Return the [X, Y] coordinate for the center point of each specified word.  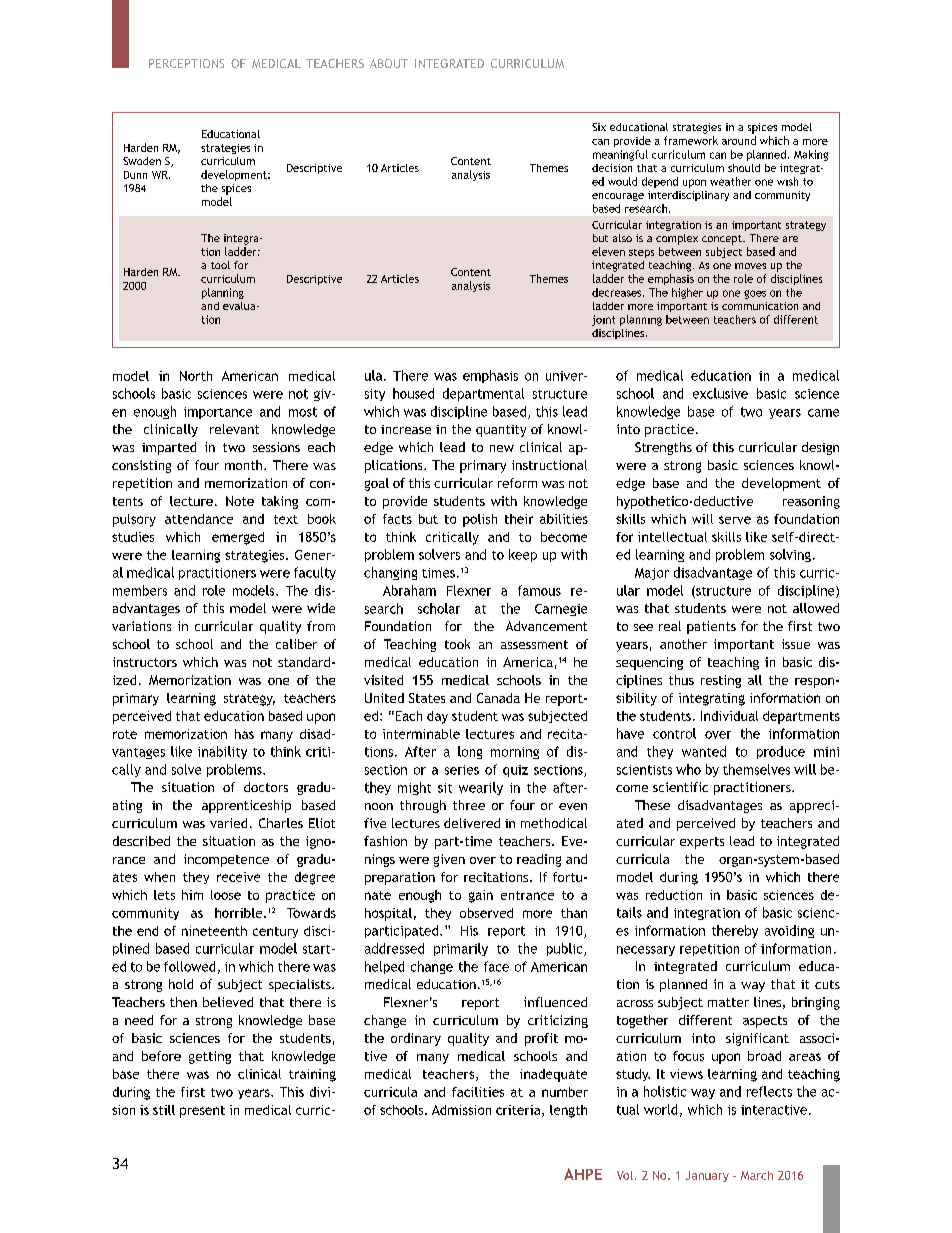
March [757, 1175]
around [739, 140]
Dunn [135, 175]
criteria [519, 1111]
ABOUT [389, 63]
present [202, 1112]
